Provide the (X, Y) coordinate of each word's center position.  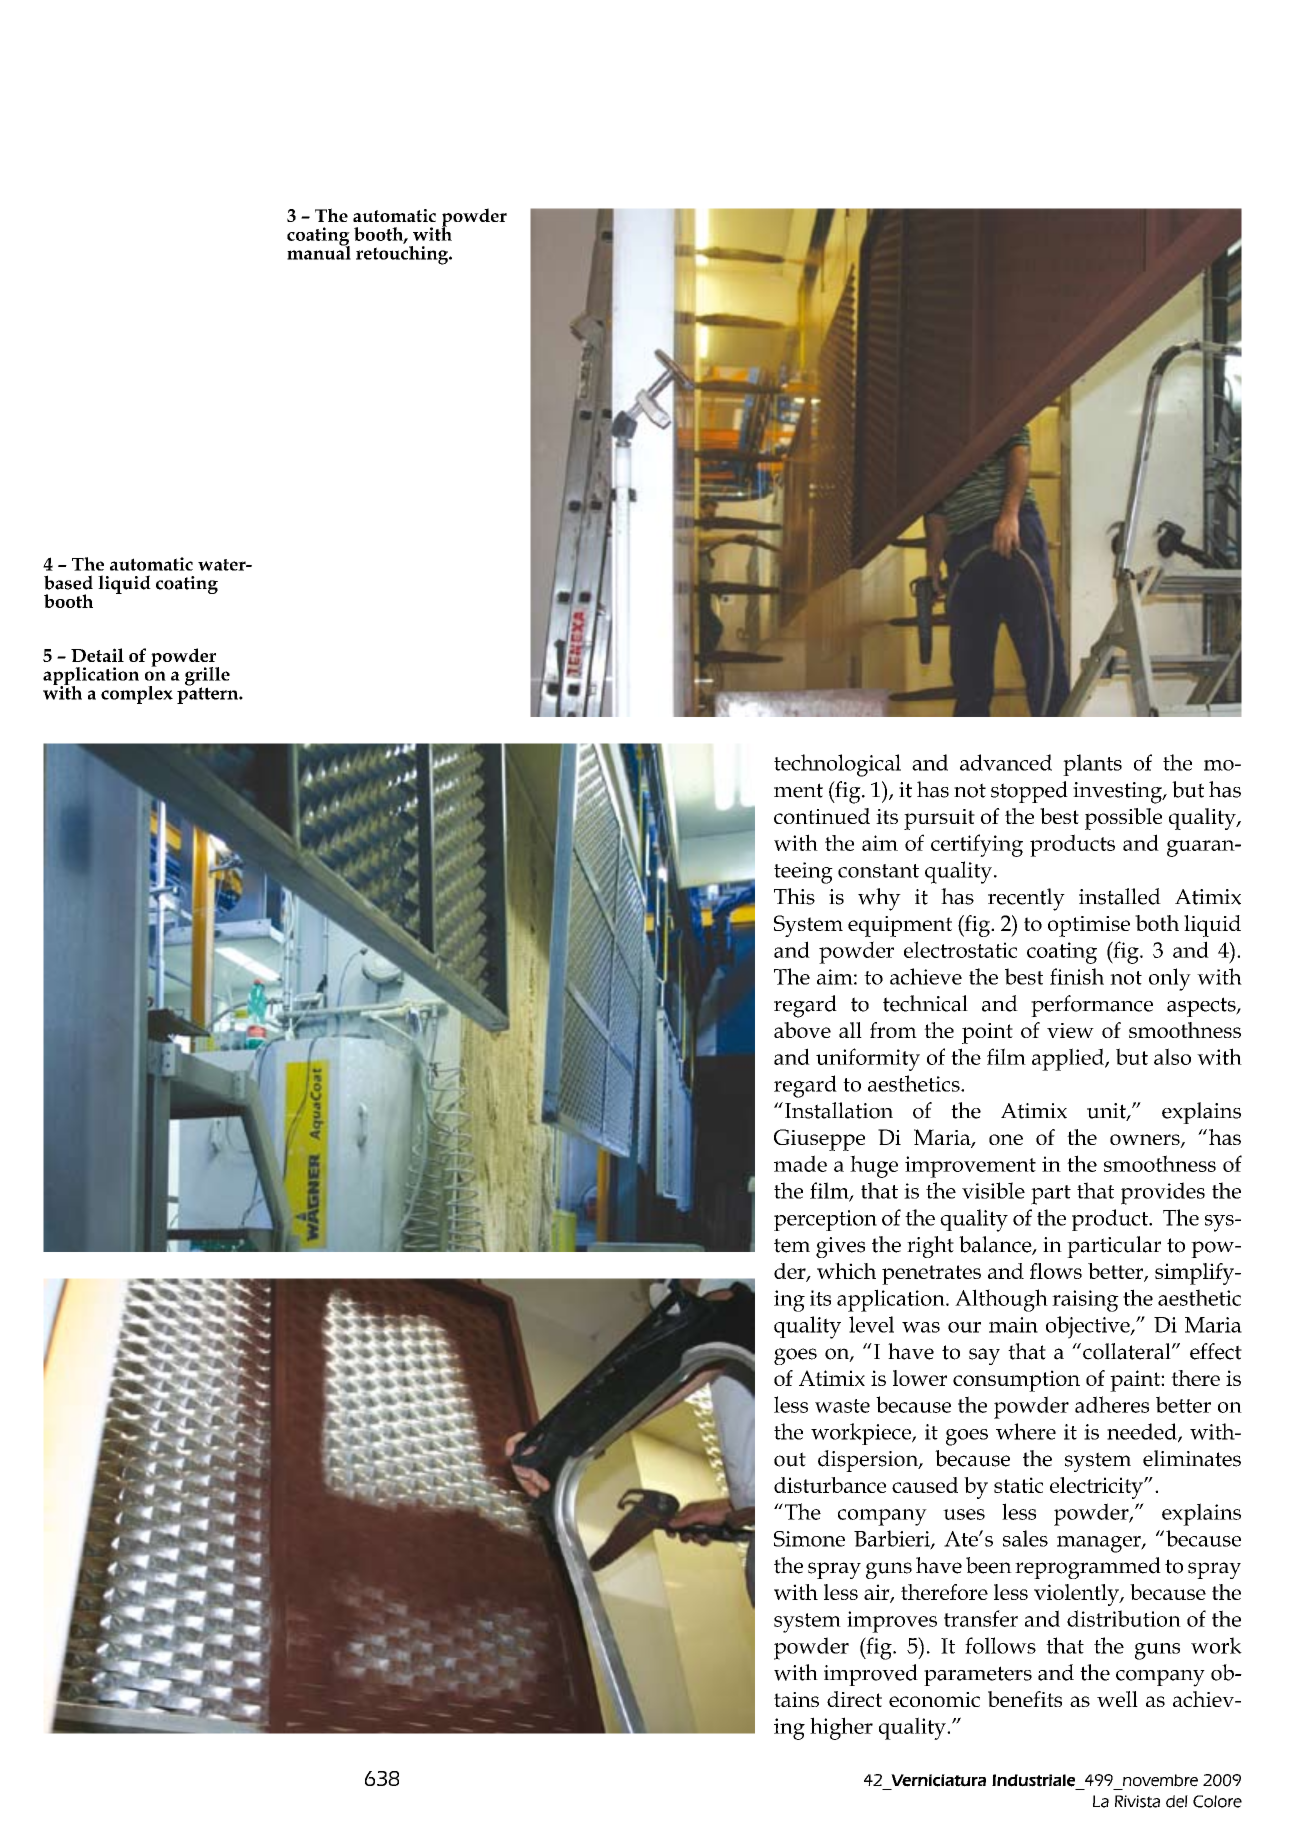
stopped (1029, 792)
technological (837, 765)
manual (319, 251)
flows (1056, 1271)
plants (1092, 765)
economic (934, 1699)
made (800, 1163)
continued (822, 816)
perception (825, 1220)
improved (871, 1675)
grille (207, 677)
